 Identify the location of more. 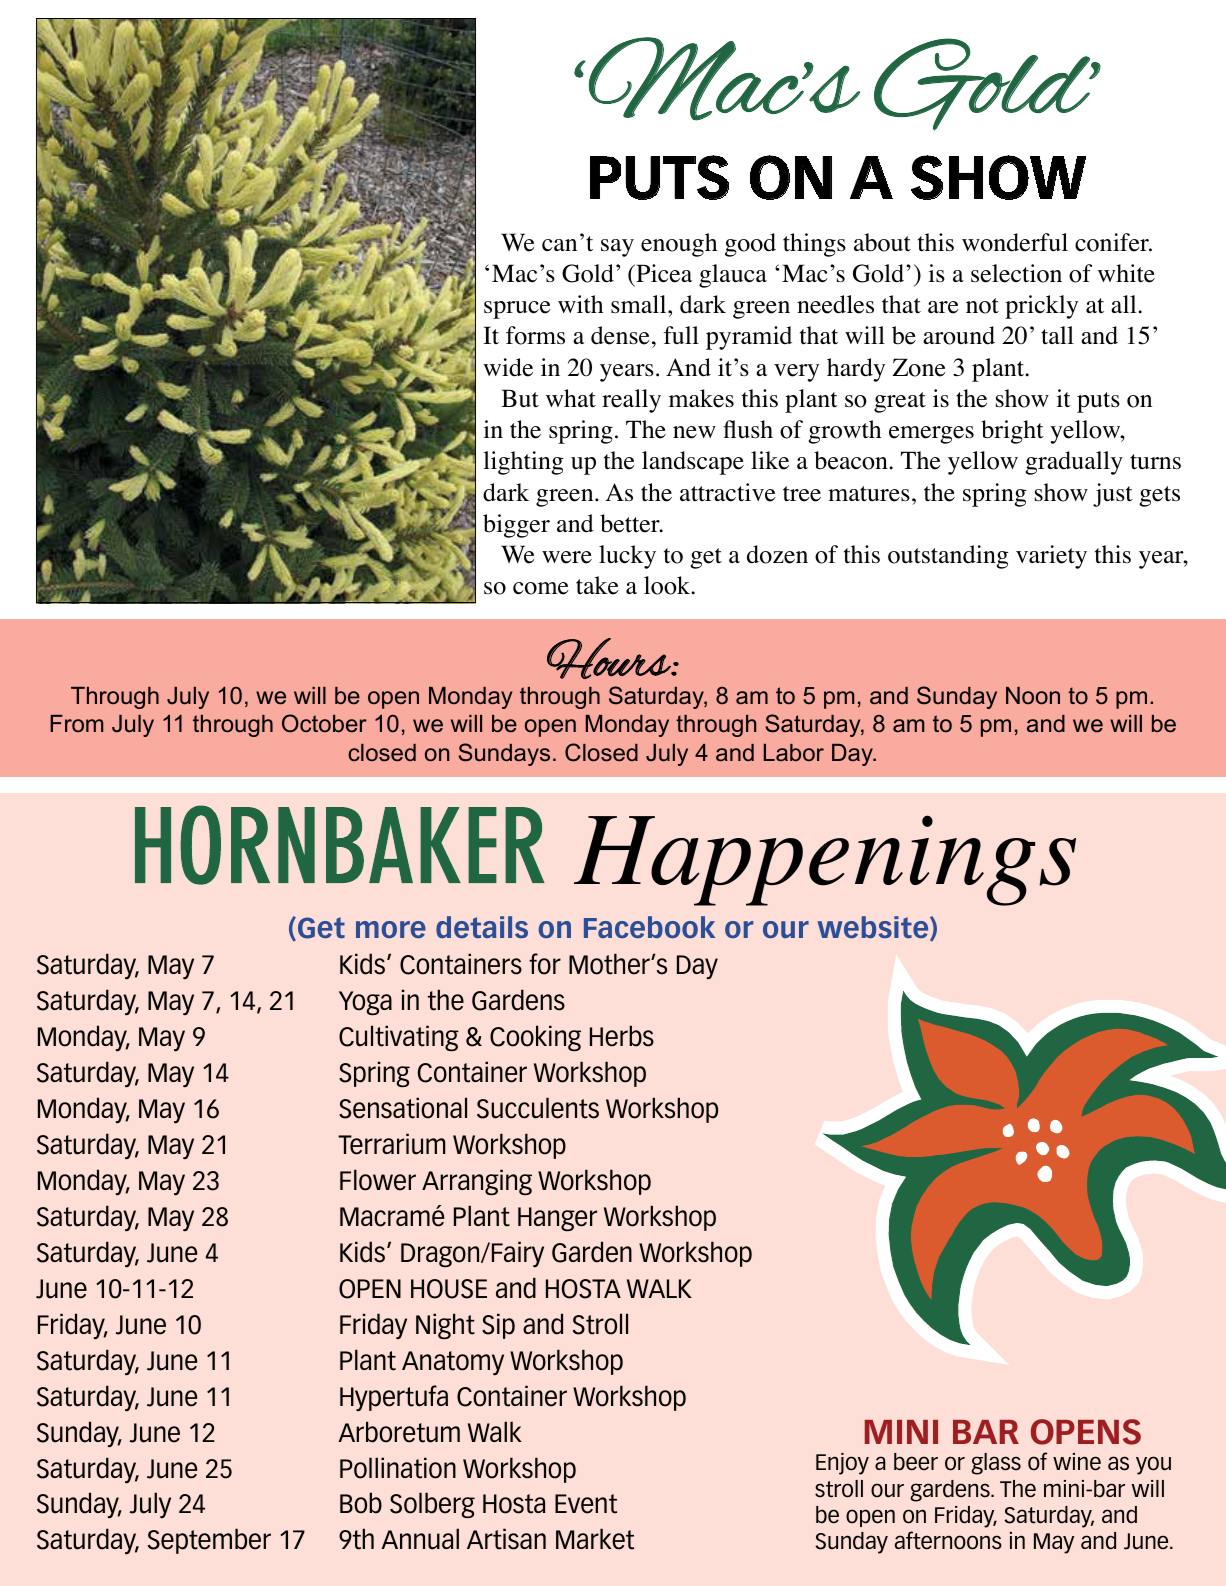
(391, 929).
